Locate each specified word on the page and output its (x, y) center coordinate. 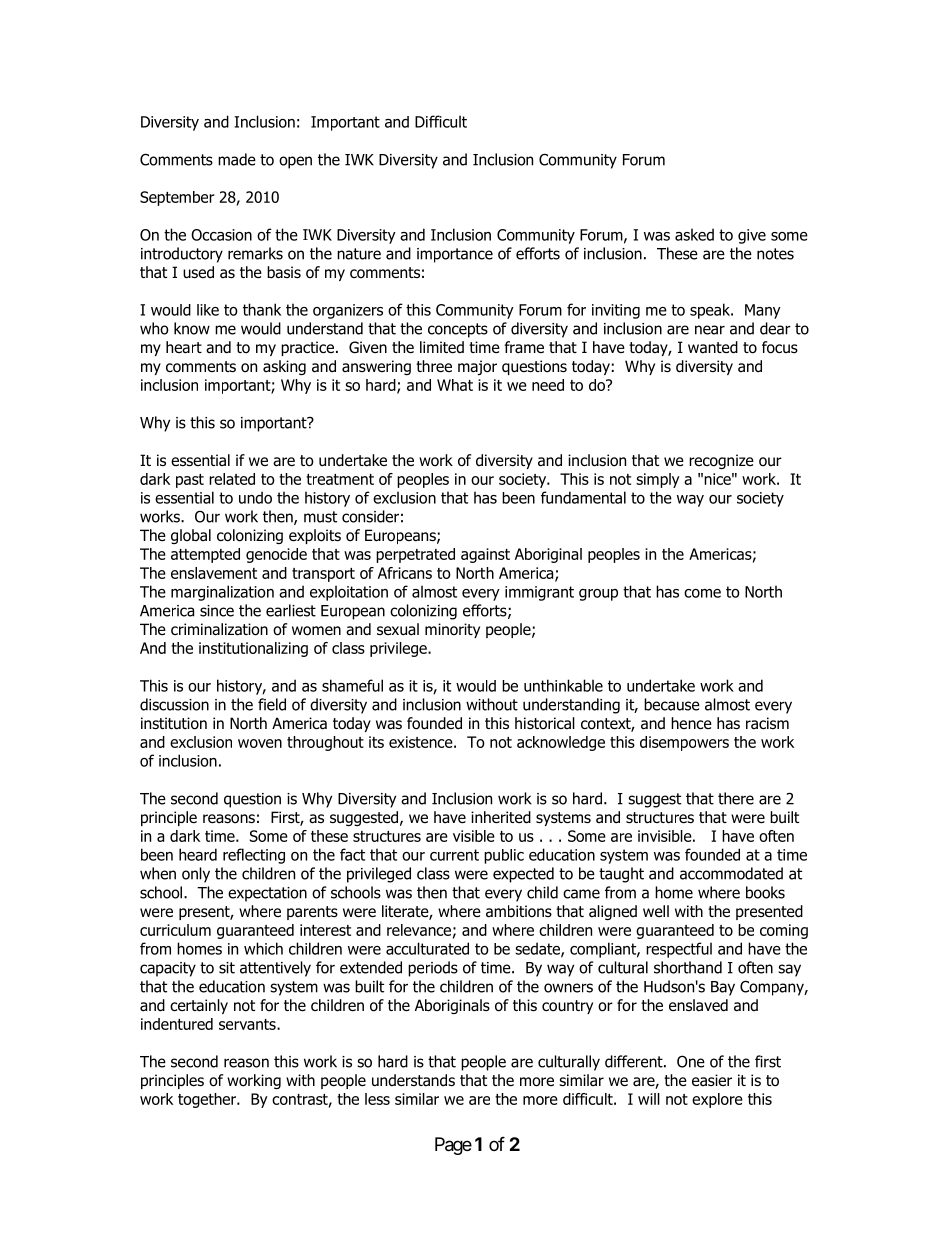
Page (453, 1146)
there (736, 798)
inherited (501, 817)
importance (455, 255)
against (485, 555)
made (237, 159)
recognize (721, 461)
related (232, 479)
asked (694, 234)
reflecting (254, 856)
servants (248, 1024)
